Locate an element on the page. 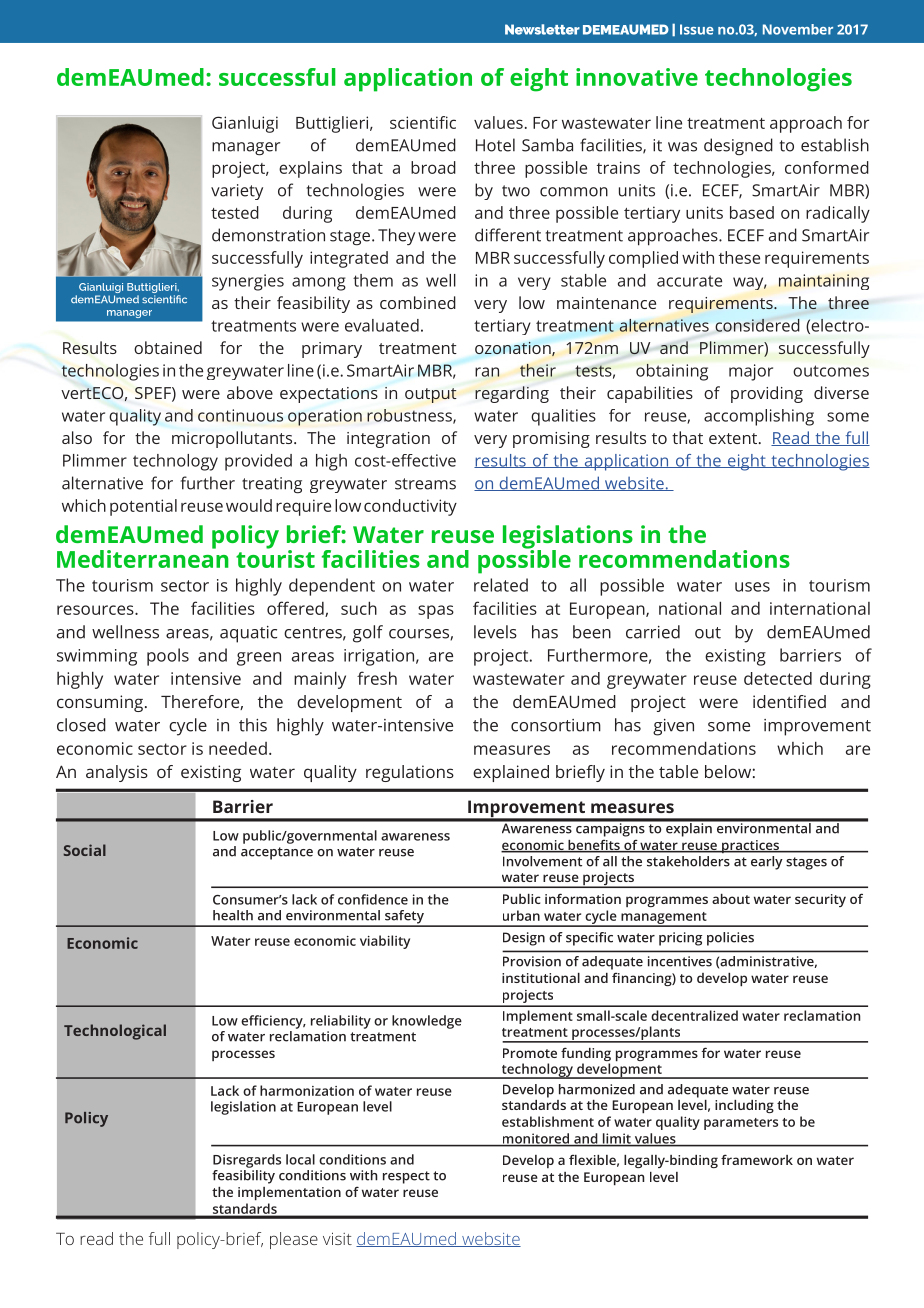  Disregards is located at coordinates (247, 1161).
